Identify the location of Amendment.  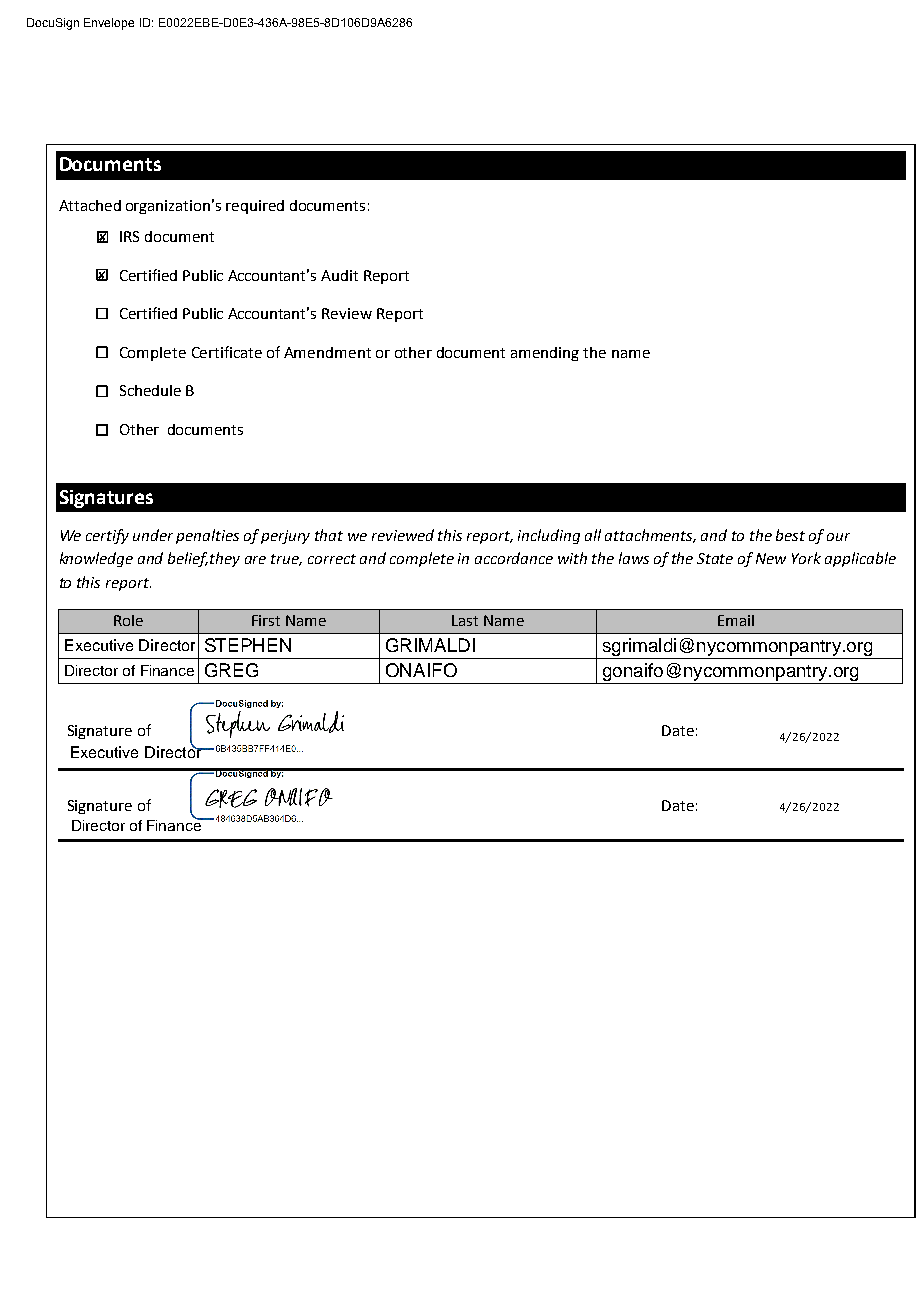
(327, 352).
